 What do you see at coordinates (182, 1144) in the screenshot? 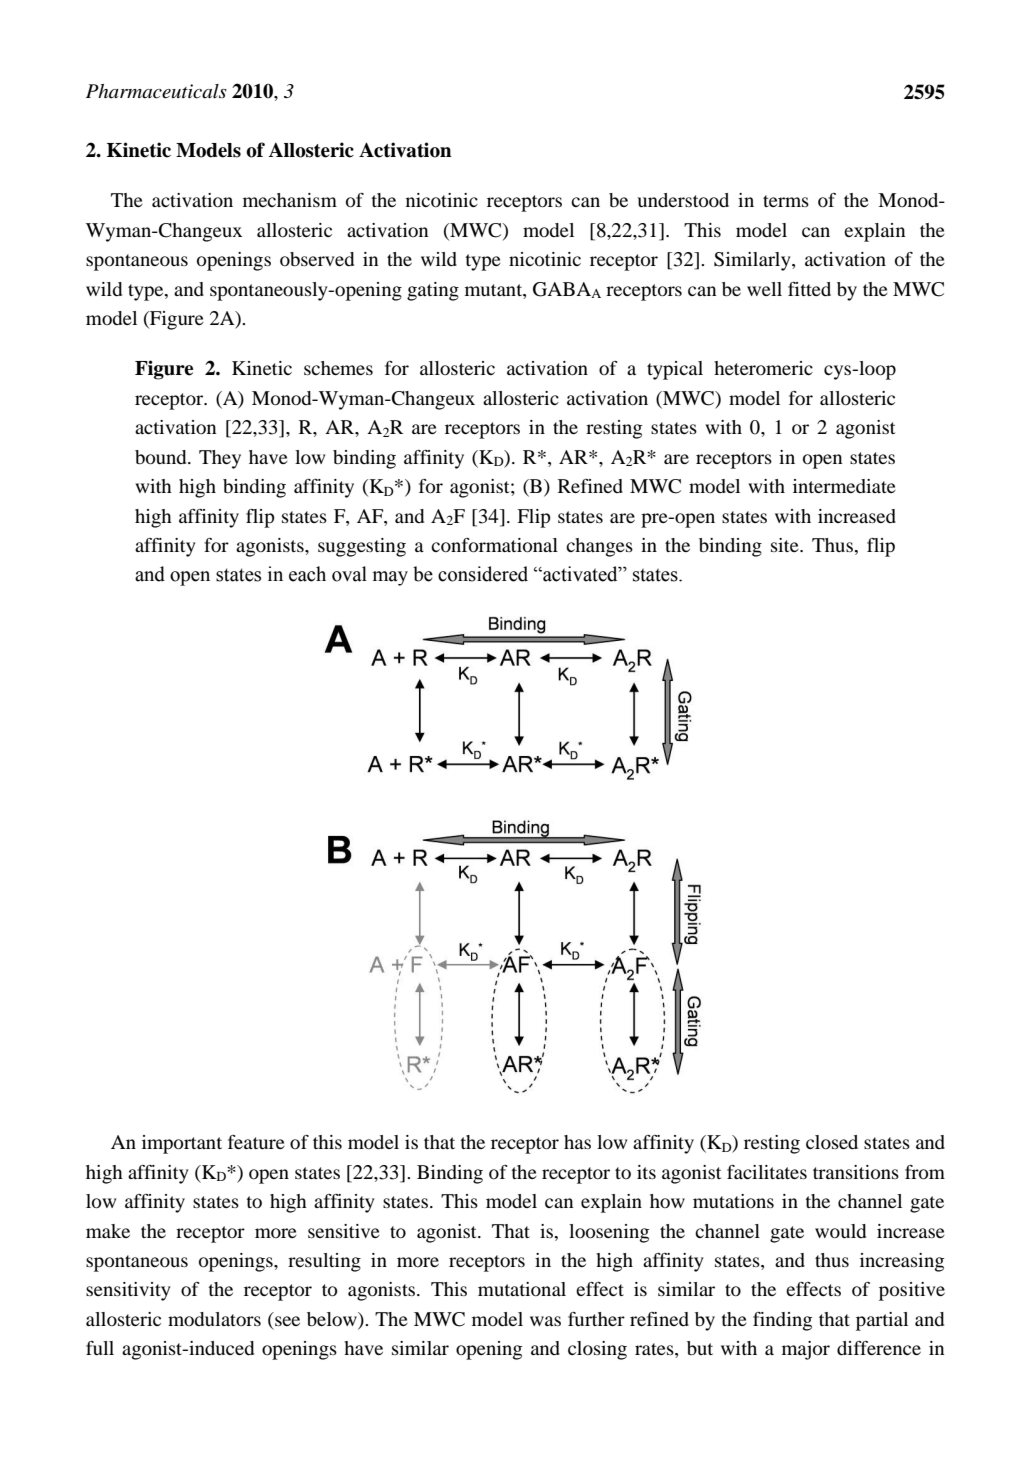
I see `important` at bounding box center [182, 1144].
